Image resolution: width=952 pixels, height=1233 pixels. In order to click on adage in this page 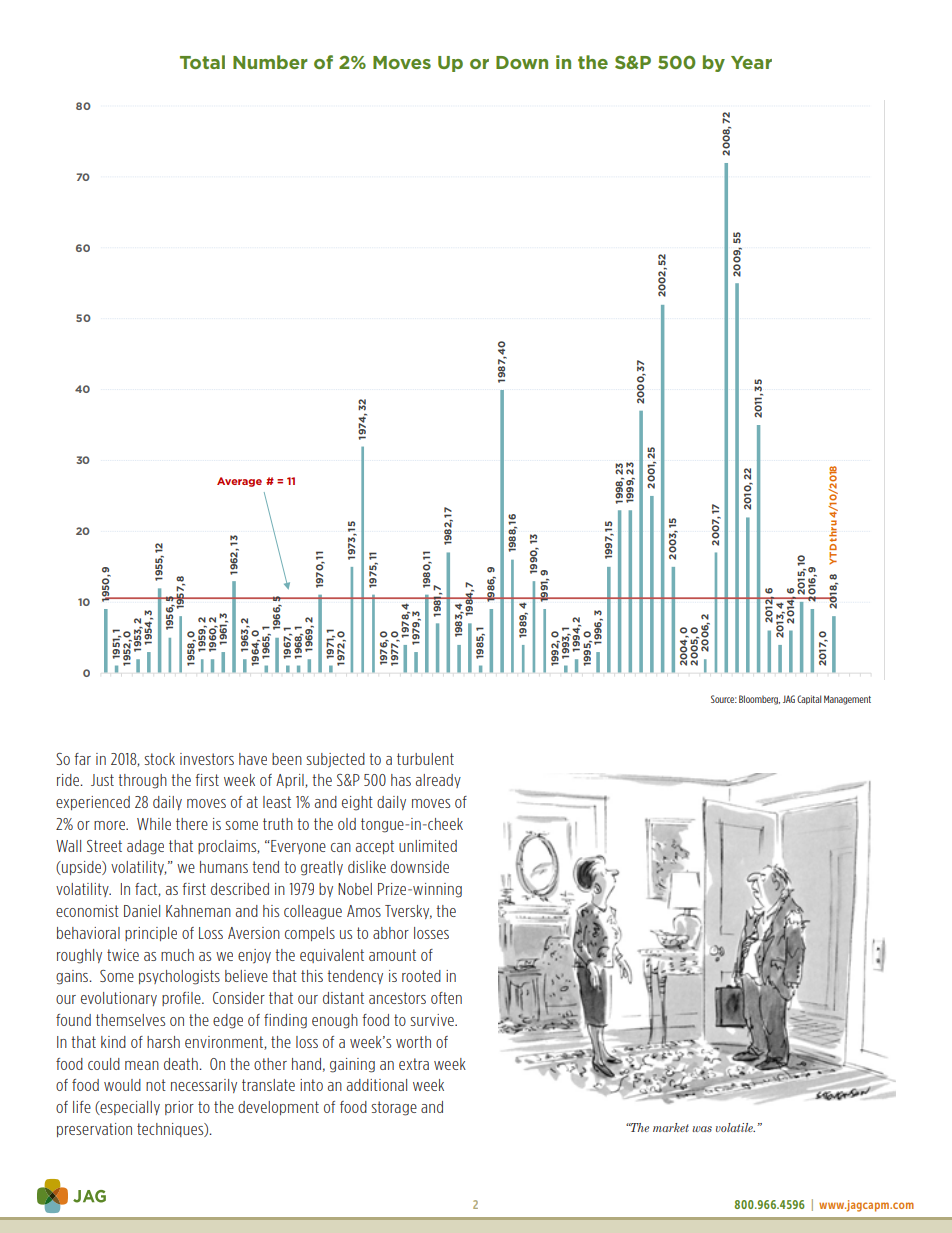, I will do `click(145, 847)`.
